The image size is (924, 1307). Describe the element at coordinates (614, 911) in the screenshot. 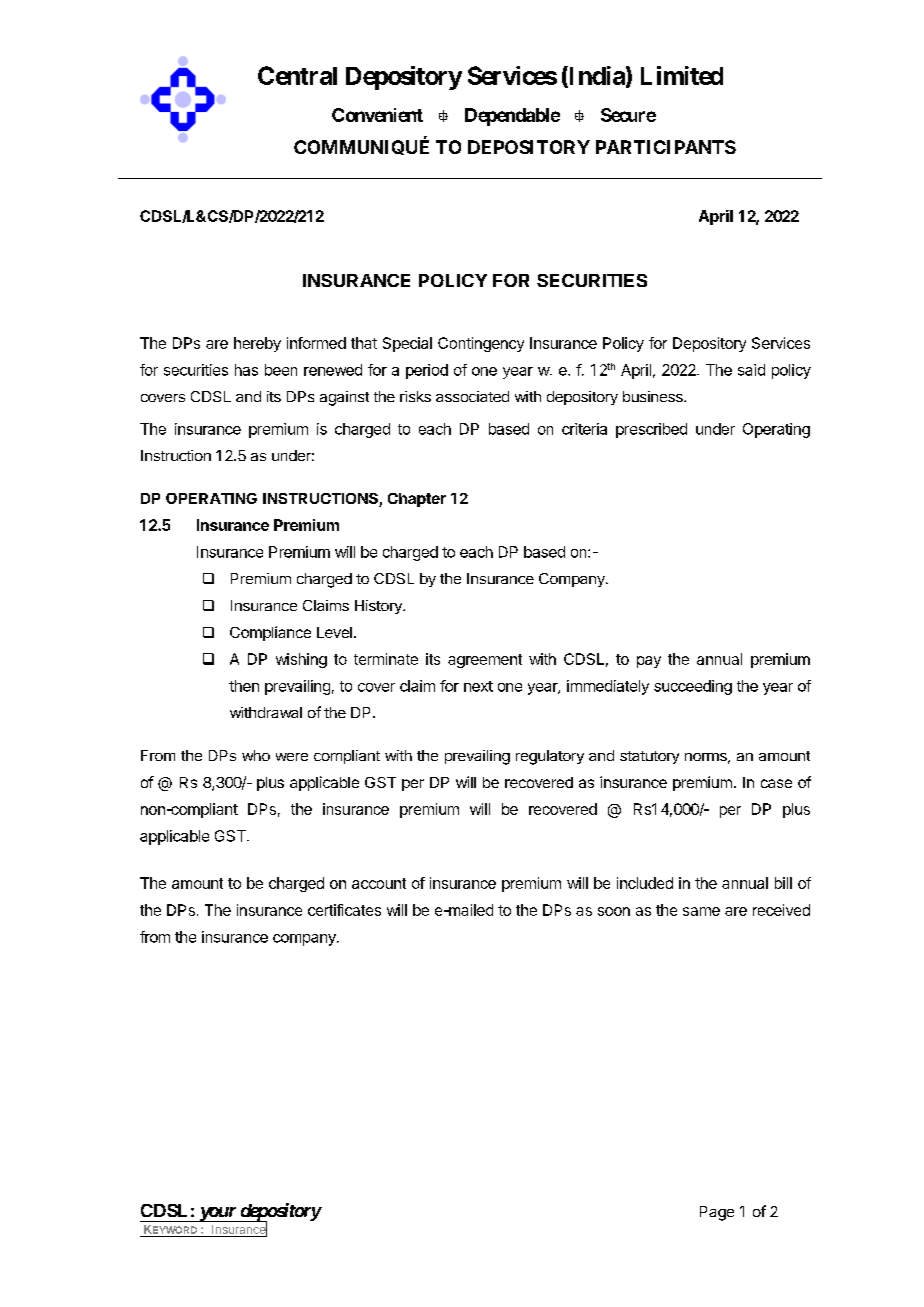

I see `soon` at that location.
